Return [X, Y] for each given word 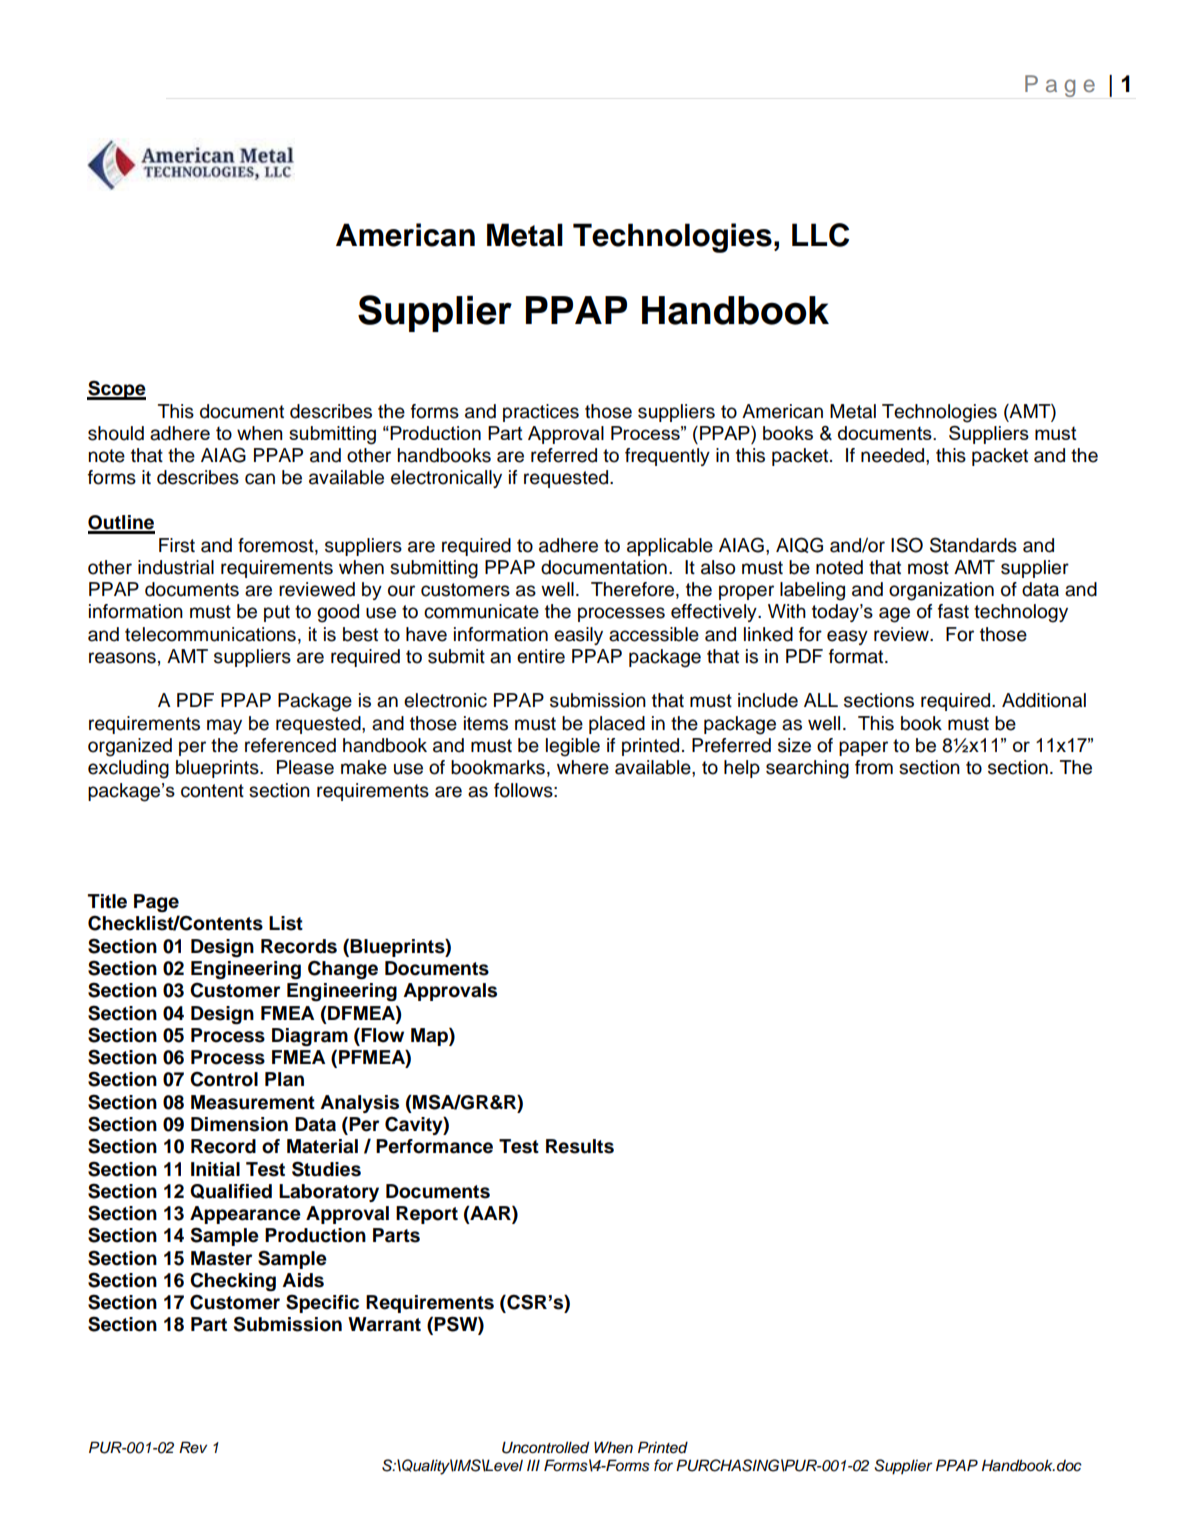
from [874, 767]
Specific [322, 1303]
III [533, 1465]
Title [107, 901]
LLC [820, 235]
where [583, 767]
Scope [116, 390]
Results [580, 1146]
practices [541, 413]
